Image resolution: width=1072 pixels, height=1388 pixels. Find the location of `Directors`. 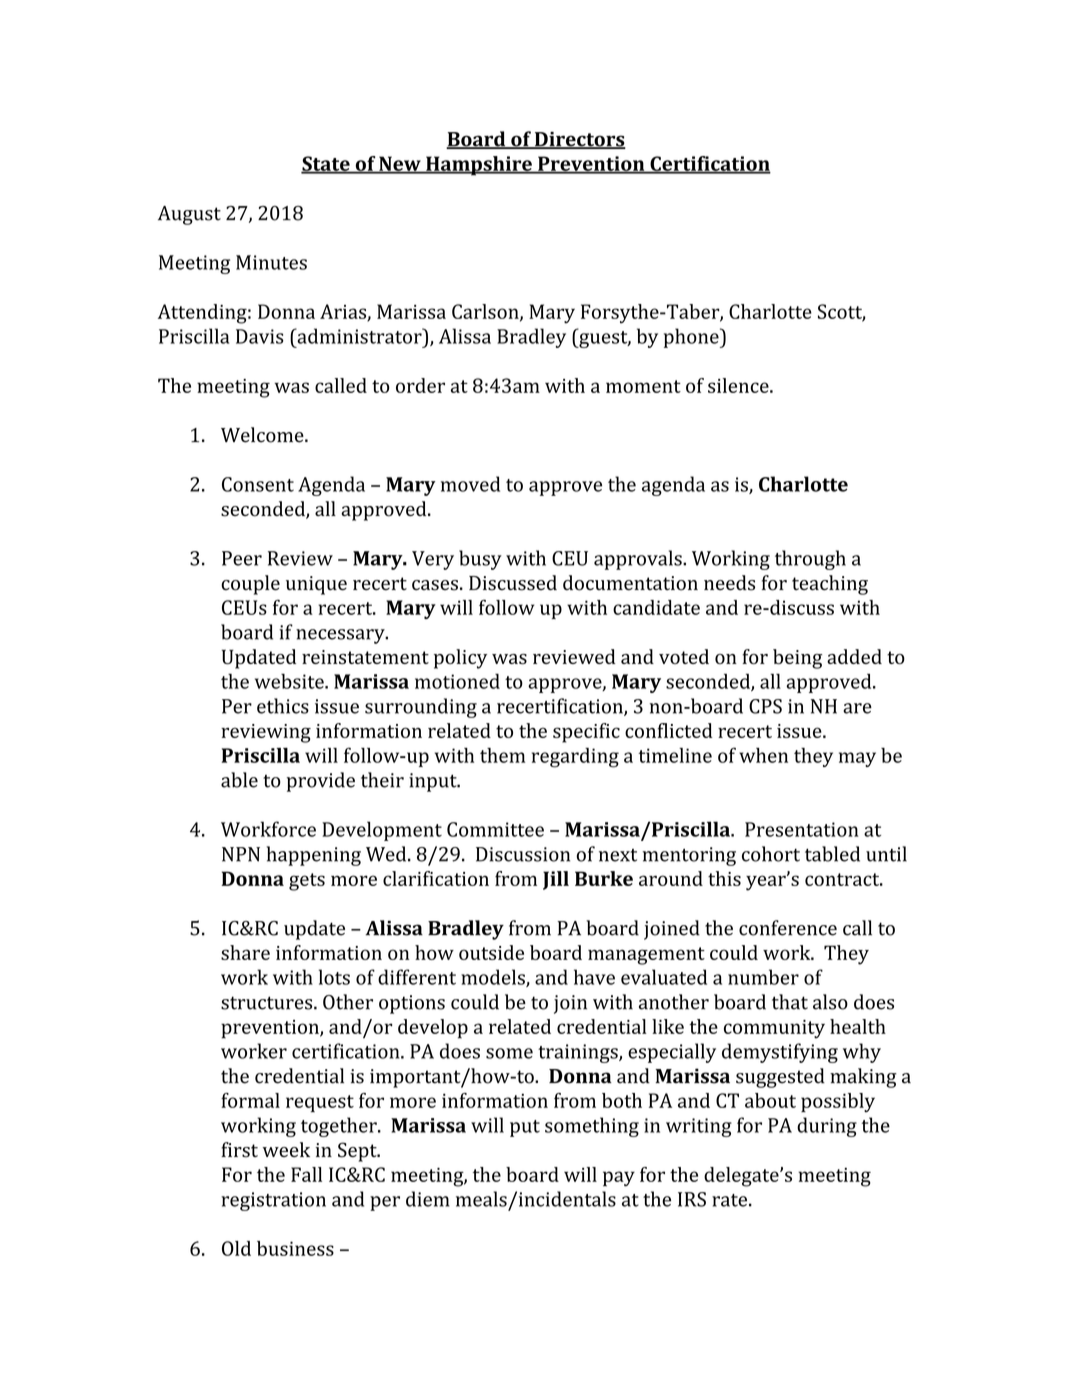

Directors is located at coordinates (579, 140).
